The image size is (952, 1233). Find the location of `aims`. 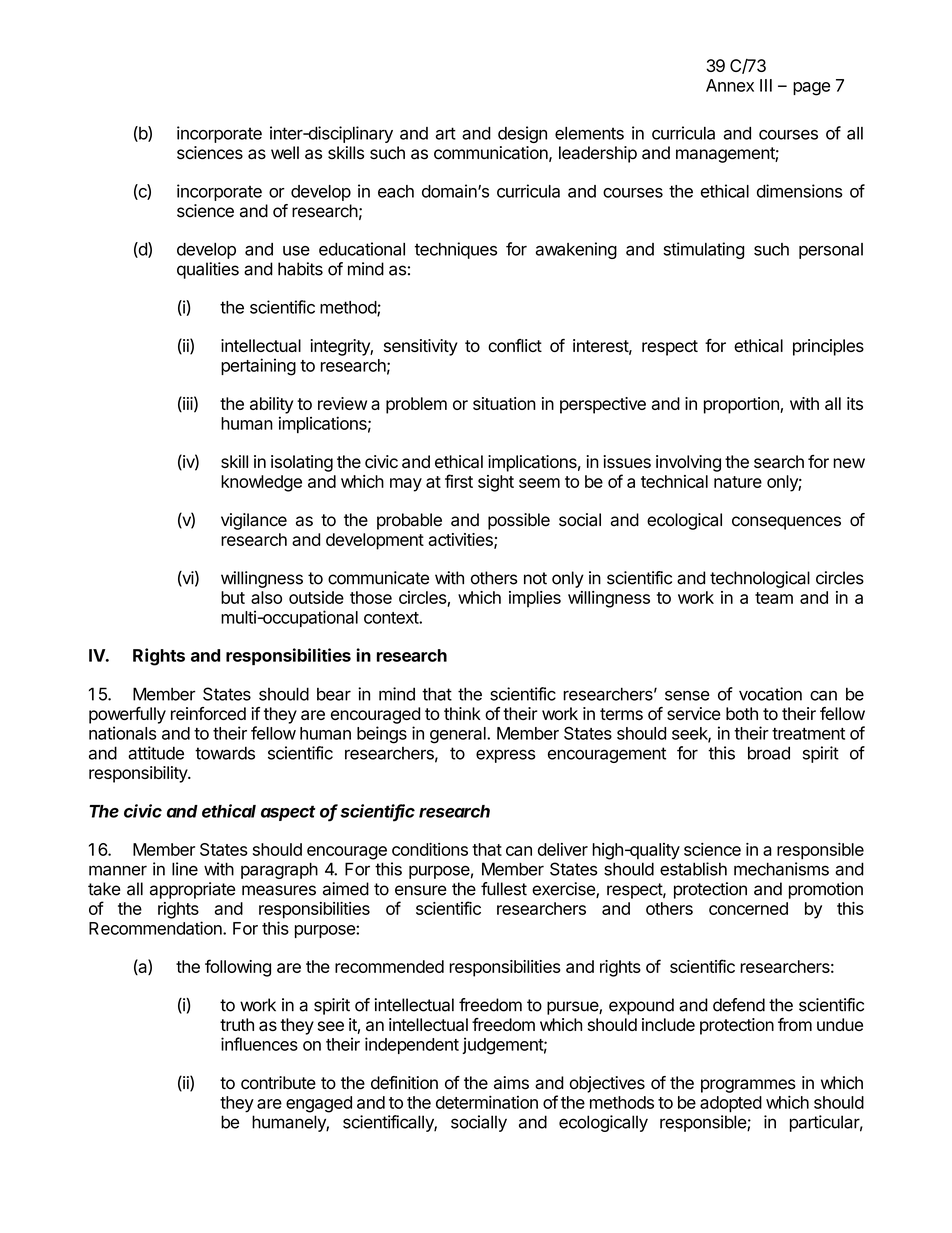

aims is located at coordinates (511, 1083).
